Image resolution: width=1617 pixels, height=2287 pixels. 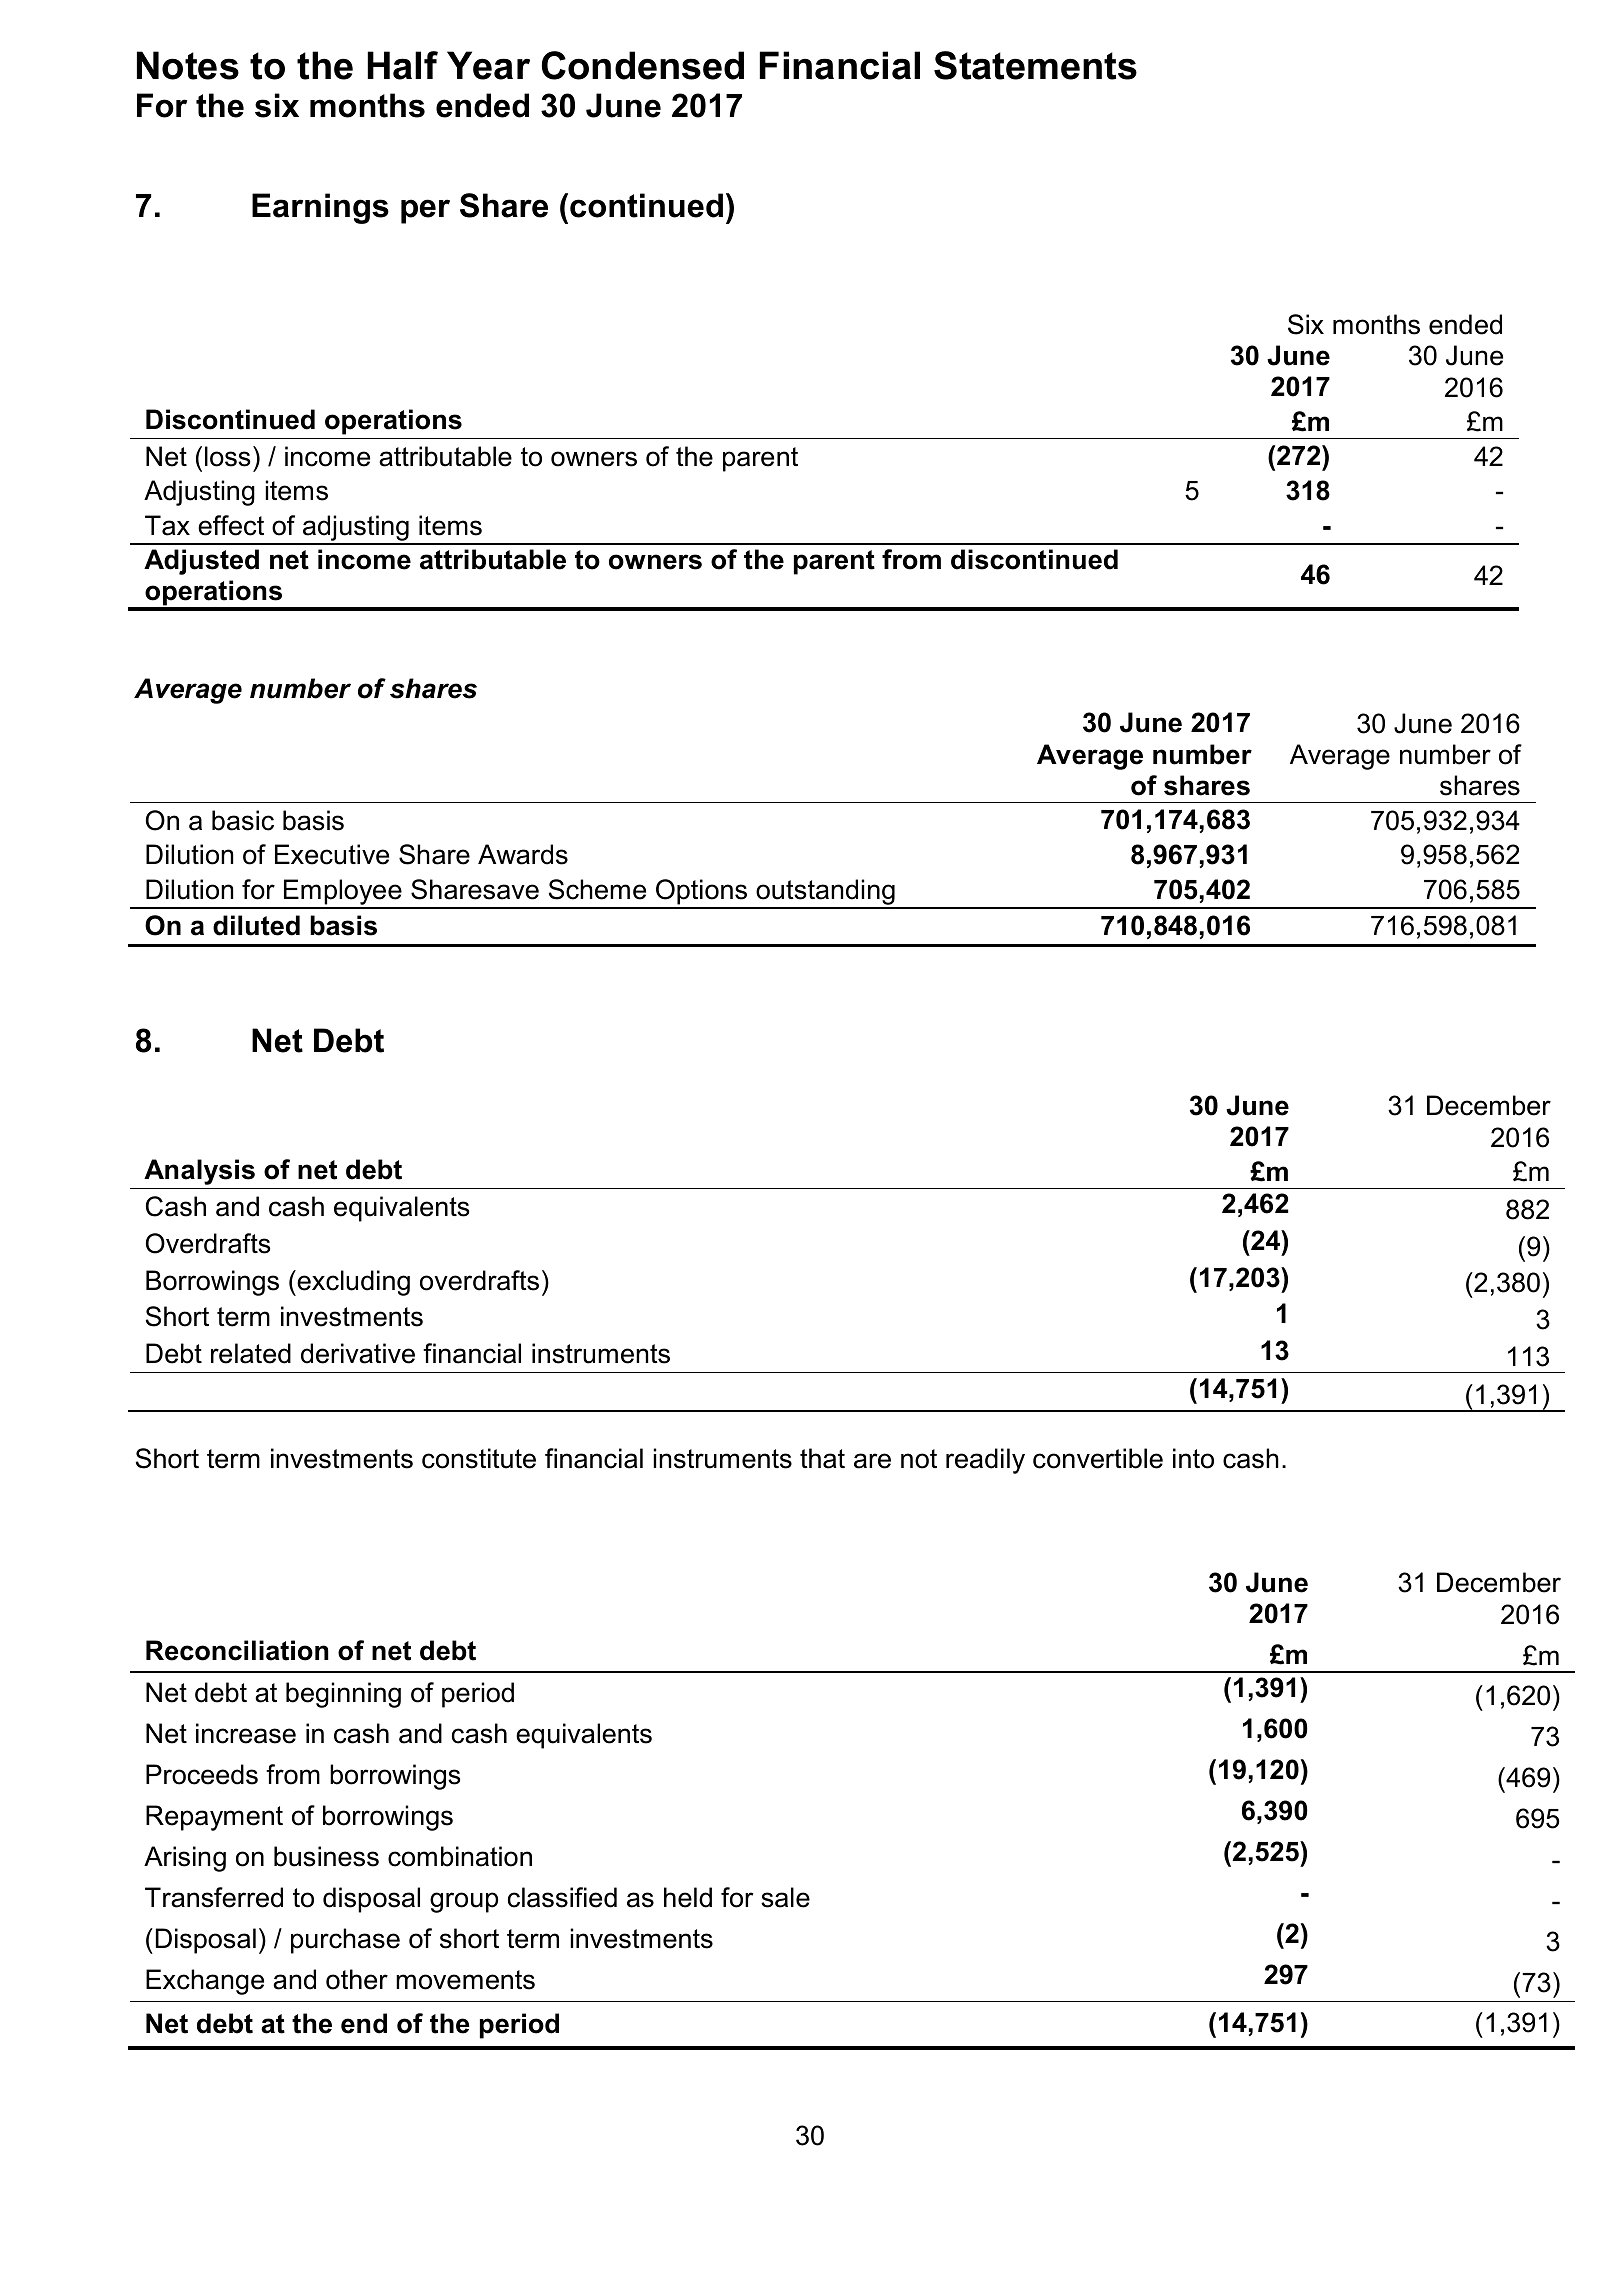 I want to click on Earnings, so click(x=320, y=208).
